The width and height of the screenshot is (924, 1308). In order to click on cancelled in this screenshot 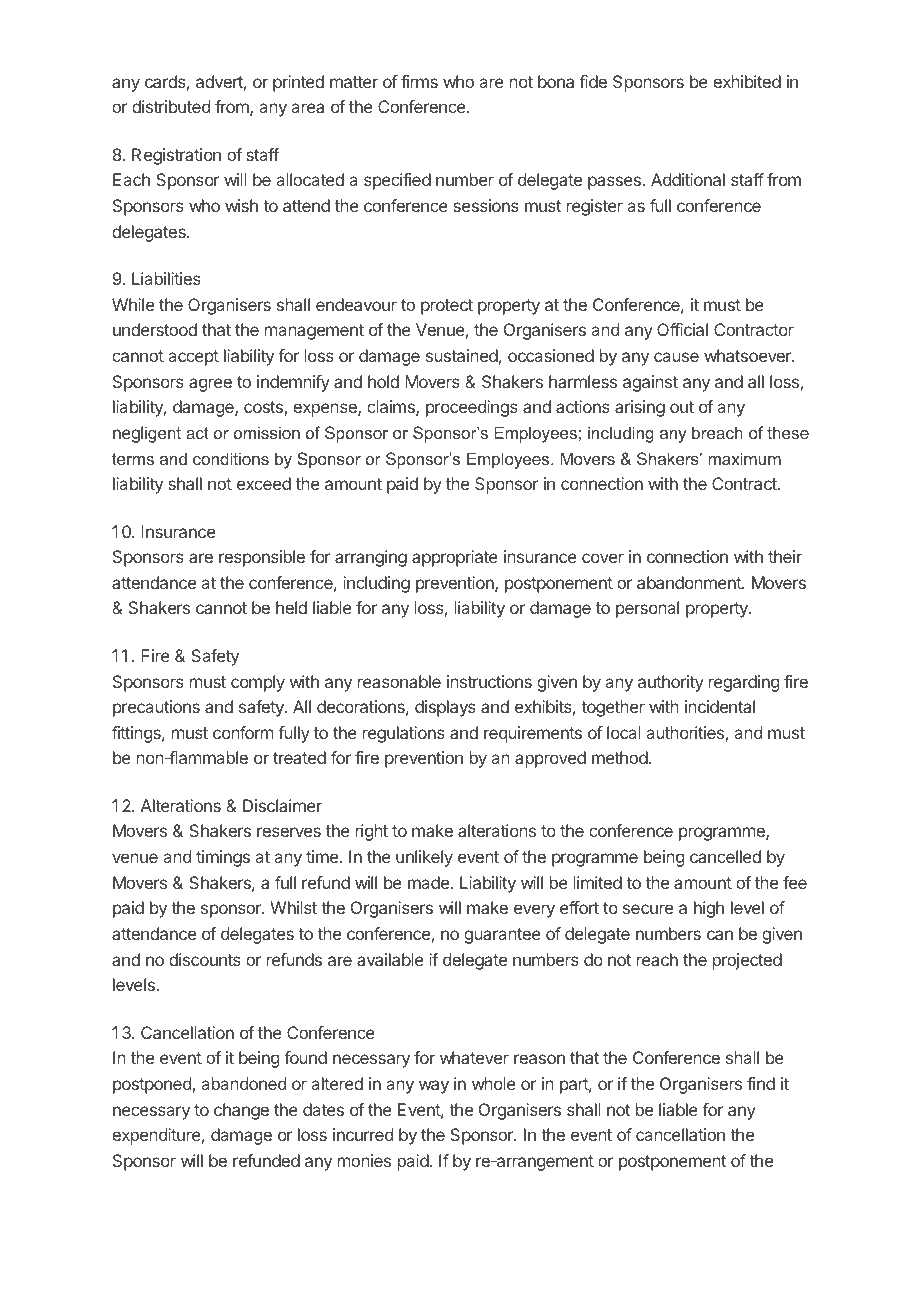, I will do `click(725, 856)`.
